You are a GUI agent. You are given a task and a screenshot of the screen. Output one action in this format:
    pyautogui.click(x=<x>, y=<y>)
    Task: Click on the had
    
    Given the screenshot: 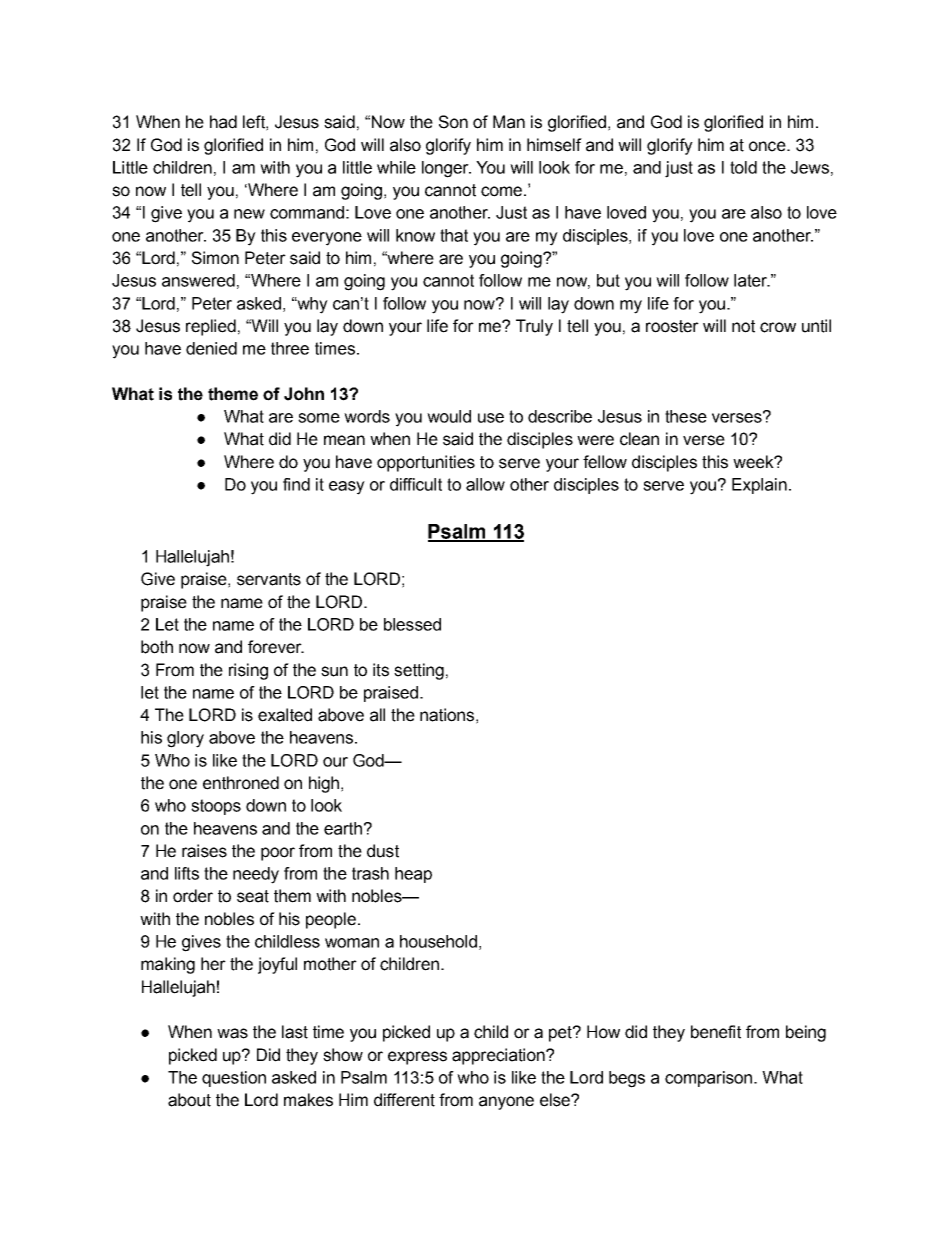 What is the action you would take?
    pyautogui.click(x=223, y=122)
